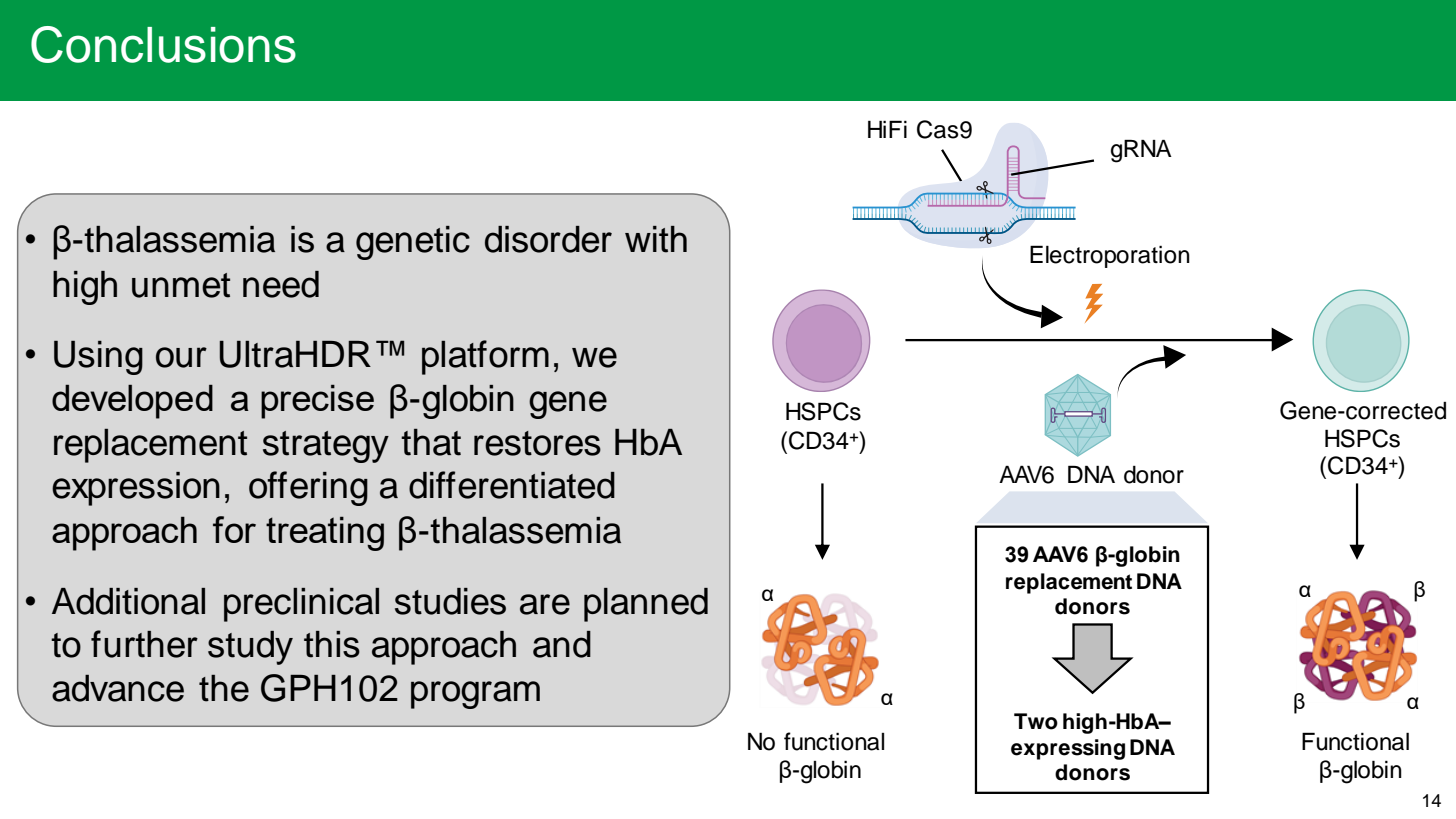 The height and width of the image is (819, 1456). Describe the element at coordinates (118, 688) in the image. I see `advance` at that location.
